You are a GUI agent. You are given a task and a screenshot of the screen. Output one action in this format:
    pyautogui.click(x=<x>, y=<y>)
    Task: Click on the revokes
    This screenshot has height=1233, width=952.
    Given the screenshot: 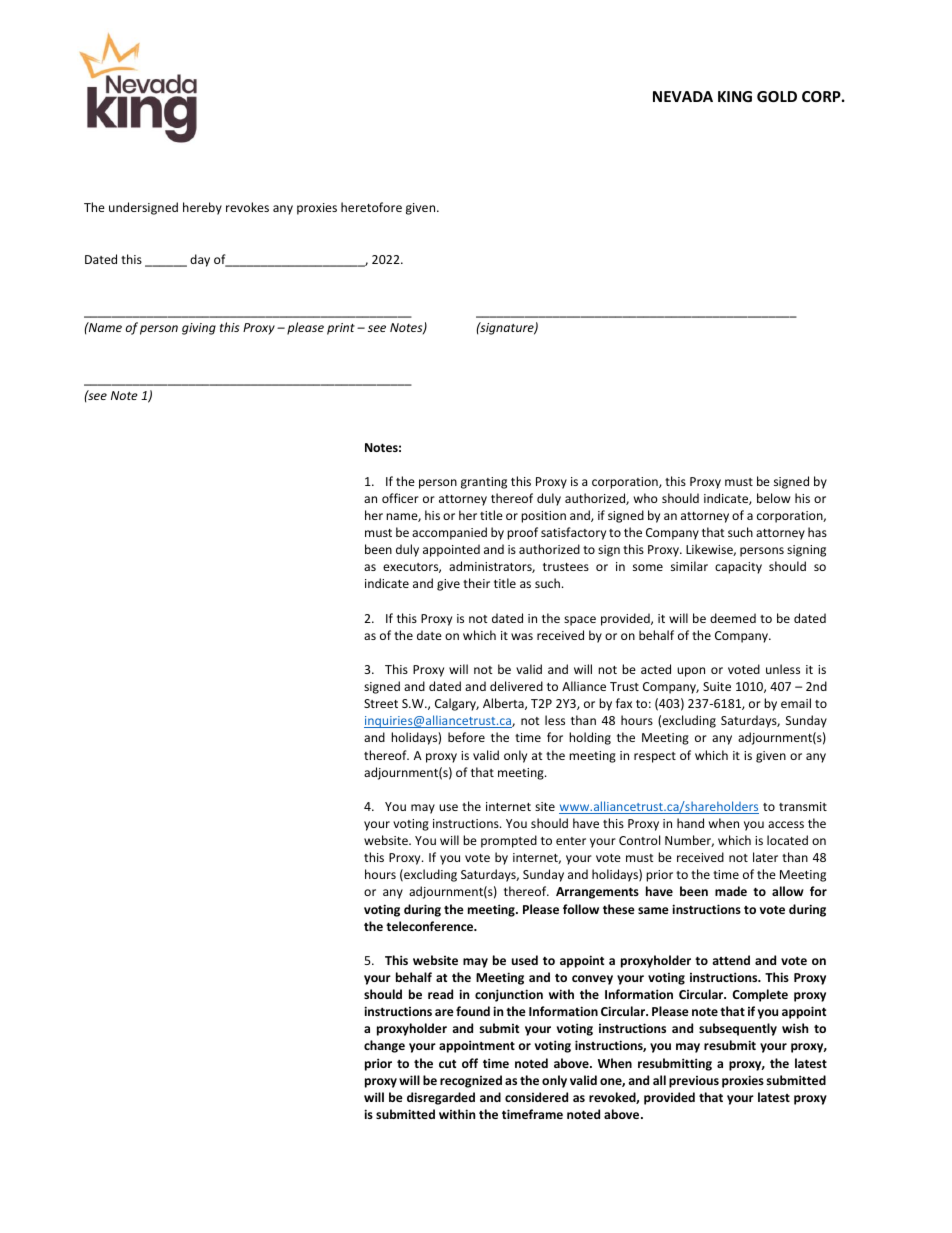 What is the action you would take?
    pyautogui.click(x=247, y=207)
